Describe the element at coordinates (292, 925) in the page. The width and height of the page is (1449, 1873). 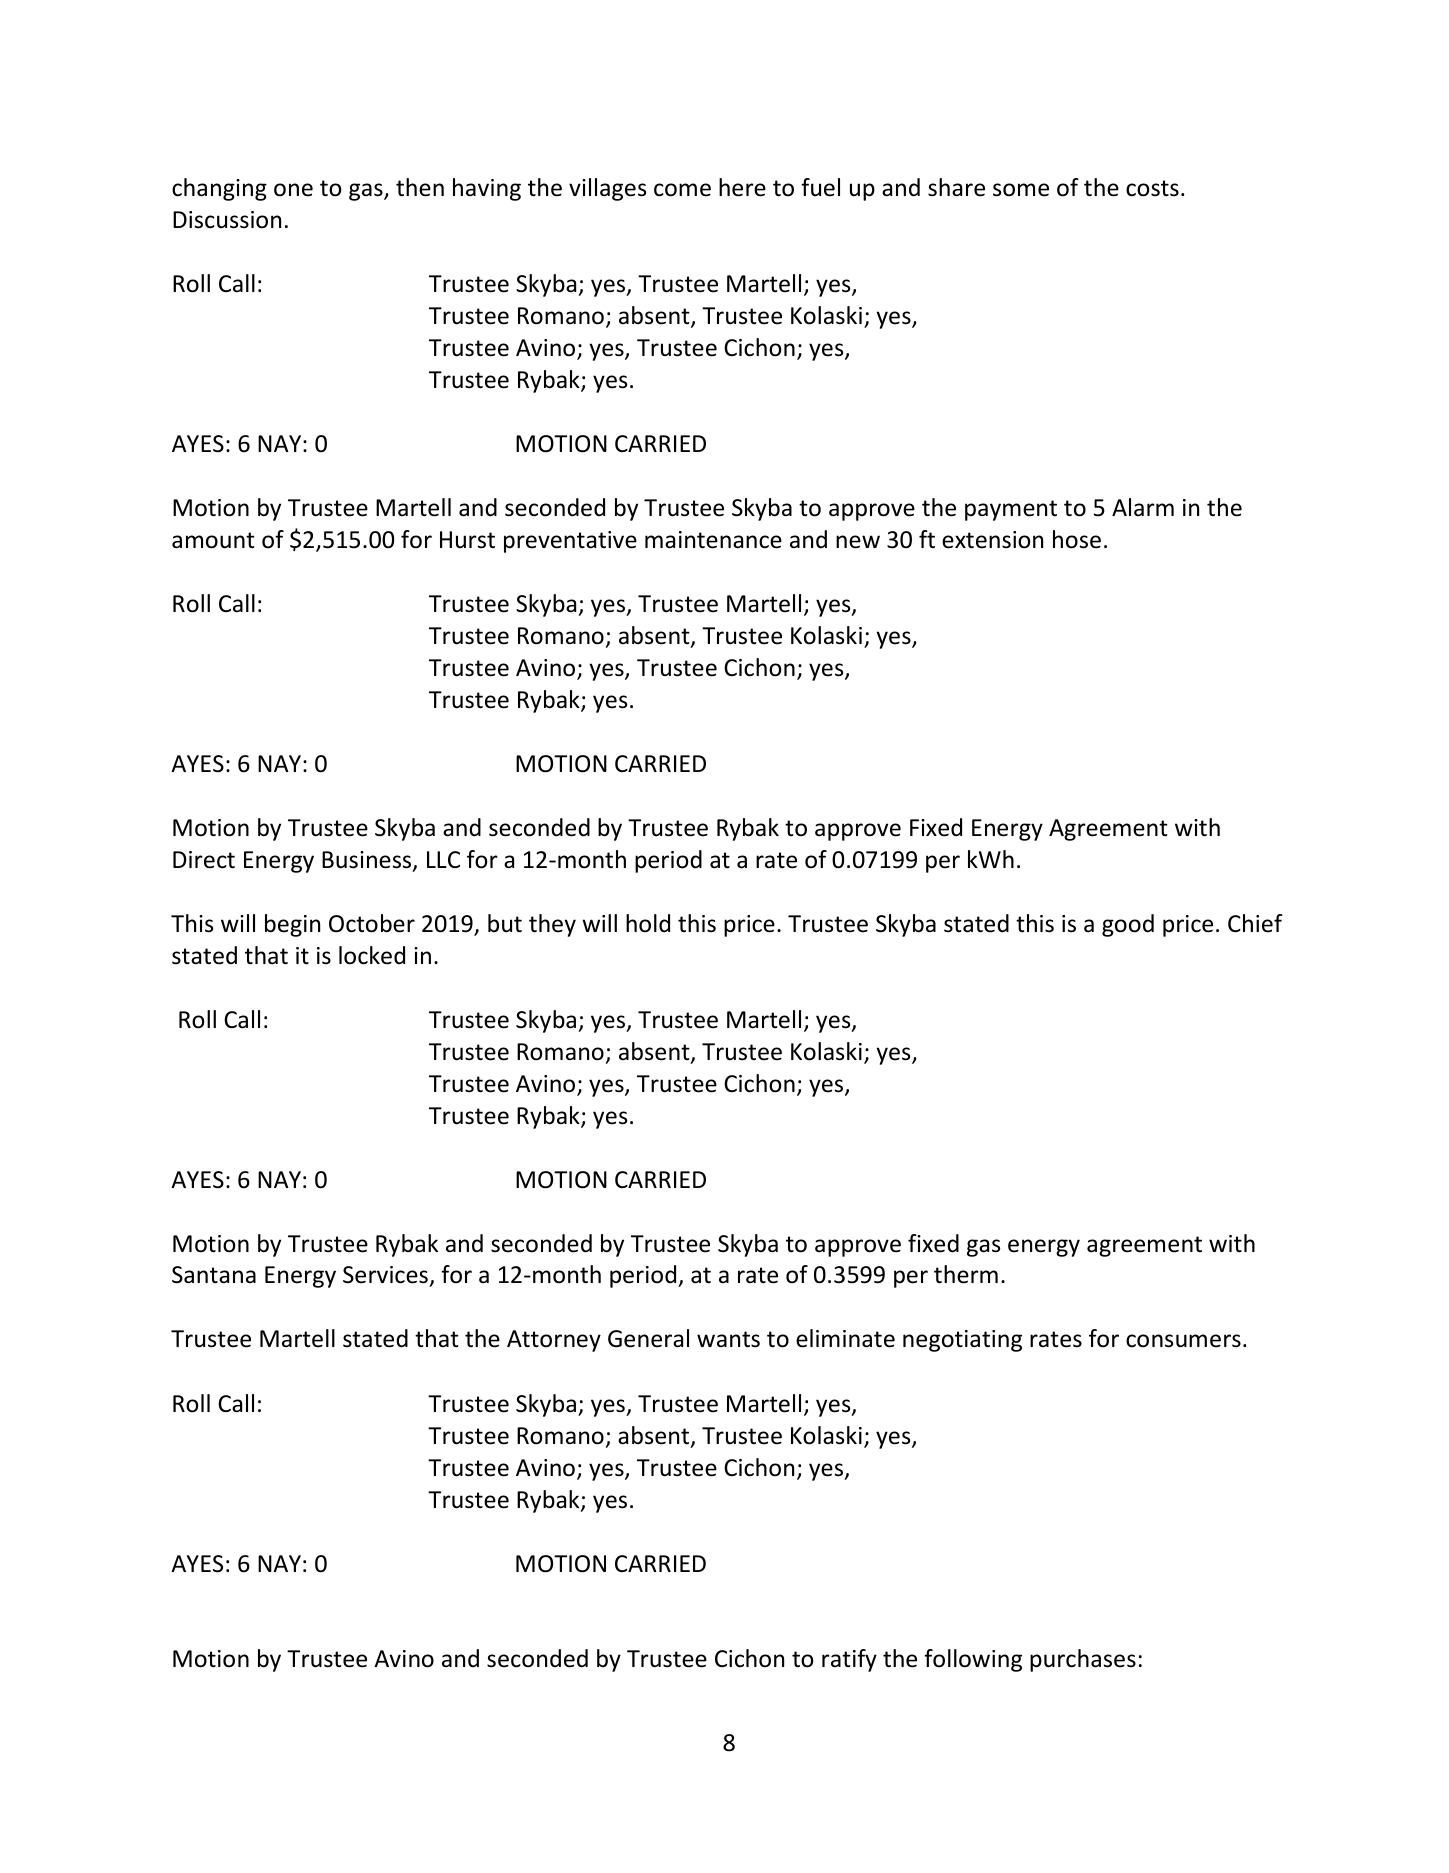
I see `begin` at that location.
